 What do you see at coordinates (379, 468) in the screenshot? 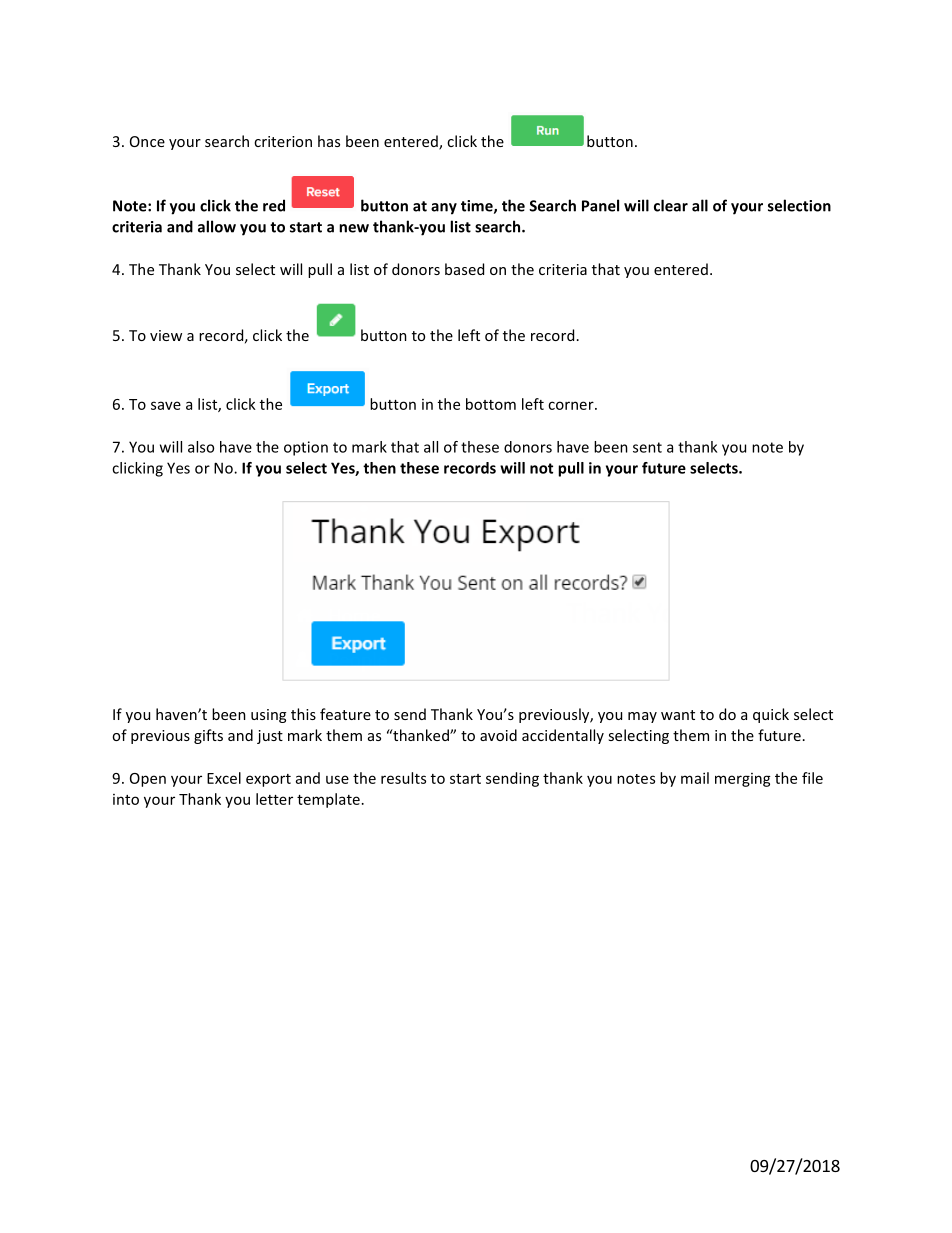
I see `then` at bounding box center [379, 468].
